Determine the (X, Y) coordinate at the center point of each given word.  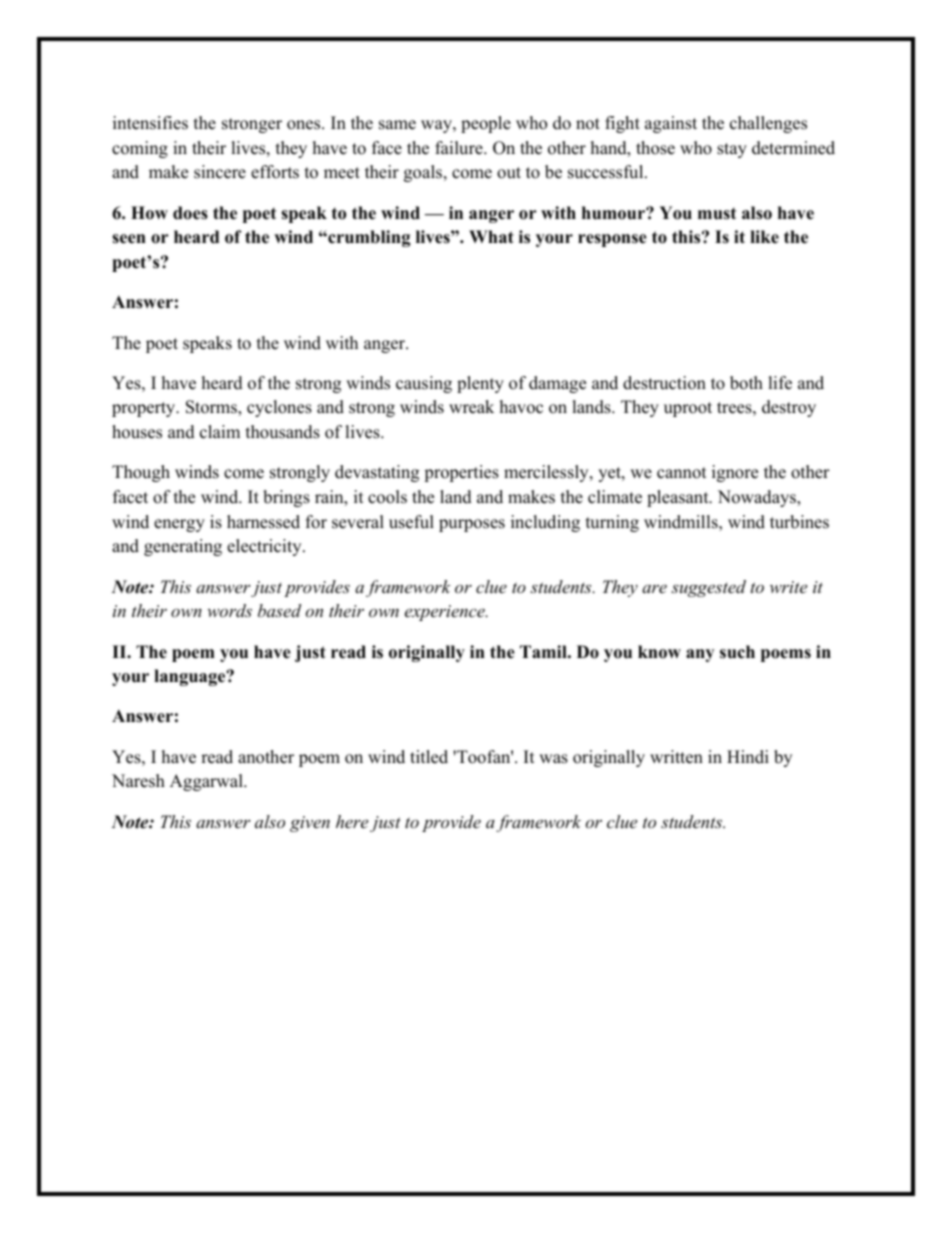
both (746, 383)
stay (732, 150)
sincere (220, 172)
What (491, 236)
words (229, 610)
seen (129, 239)
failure (460, 148)
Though (141, 473)
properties (461, 473)
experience (446, 613)
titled (429, 757)
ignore (735, 473)
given (310, 824)
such (737, 652)
